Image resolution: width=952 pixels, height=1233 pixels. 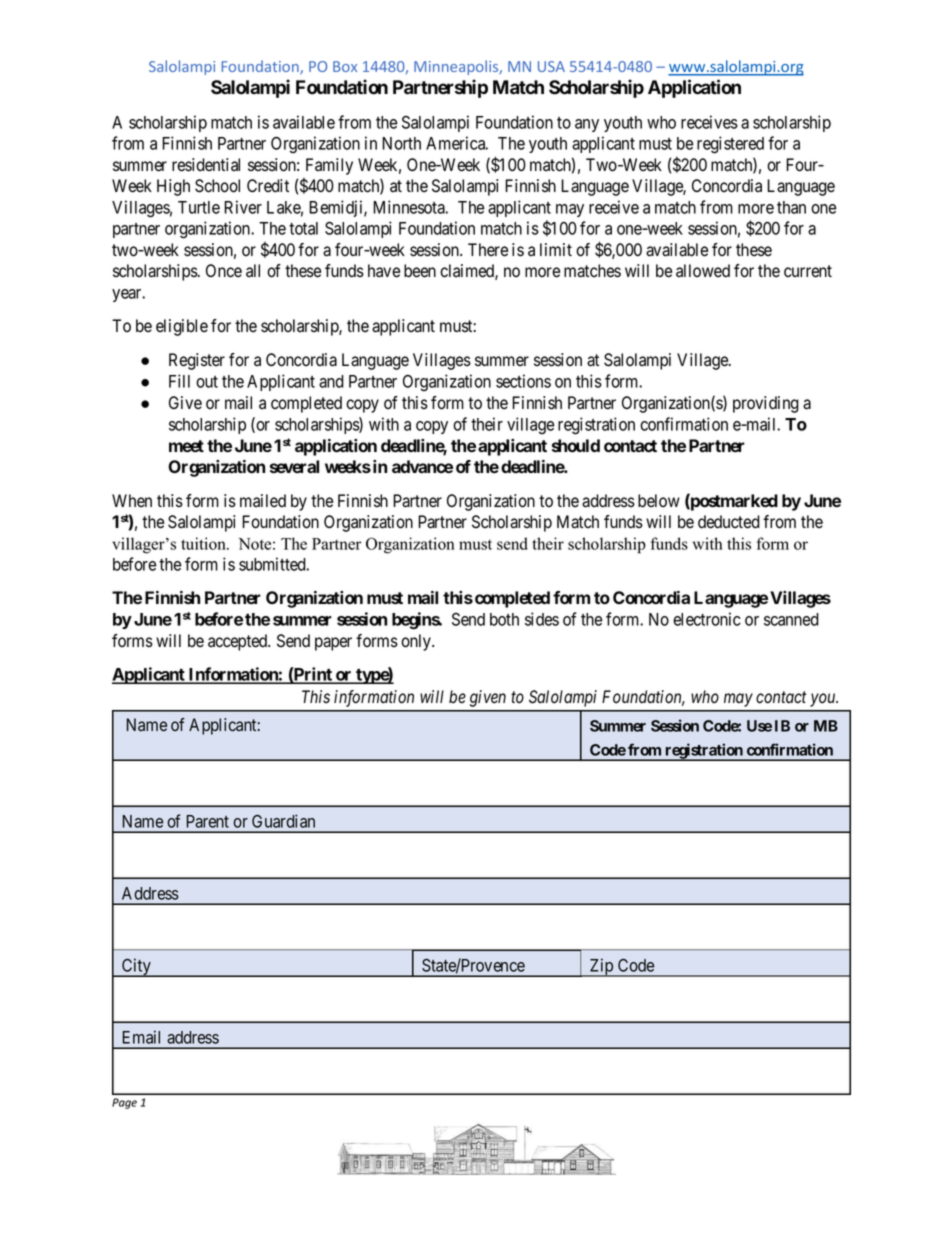 What do you see at coordinates (204, 543) in the screenshot?
I see `tuition` at bounding box center [204, 543].
